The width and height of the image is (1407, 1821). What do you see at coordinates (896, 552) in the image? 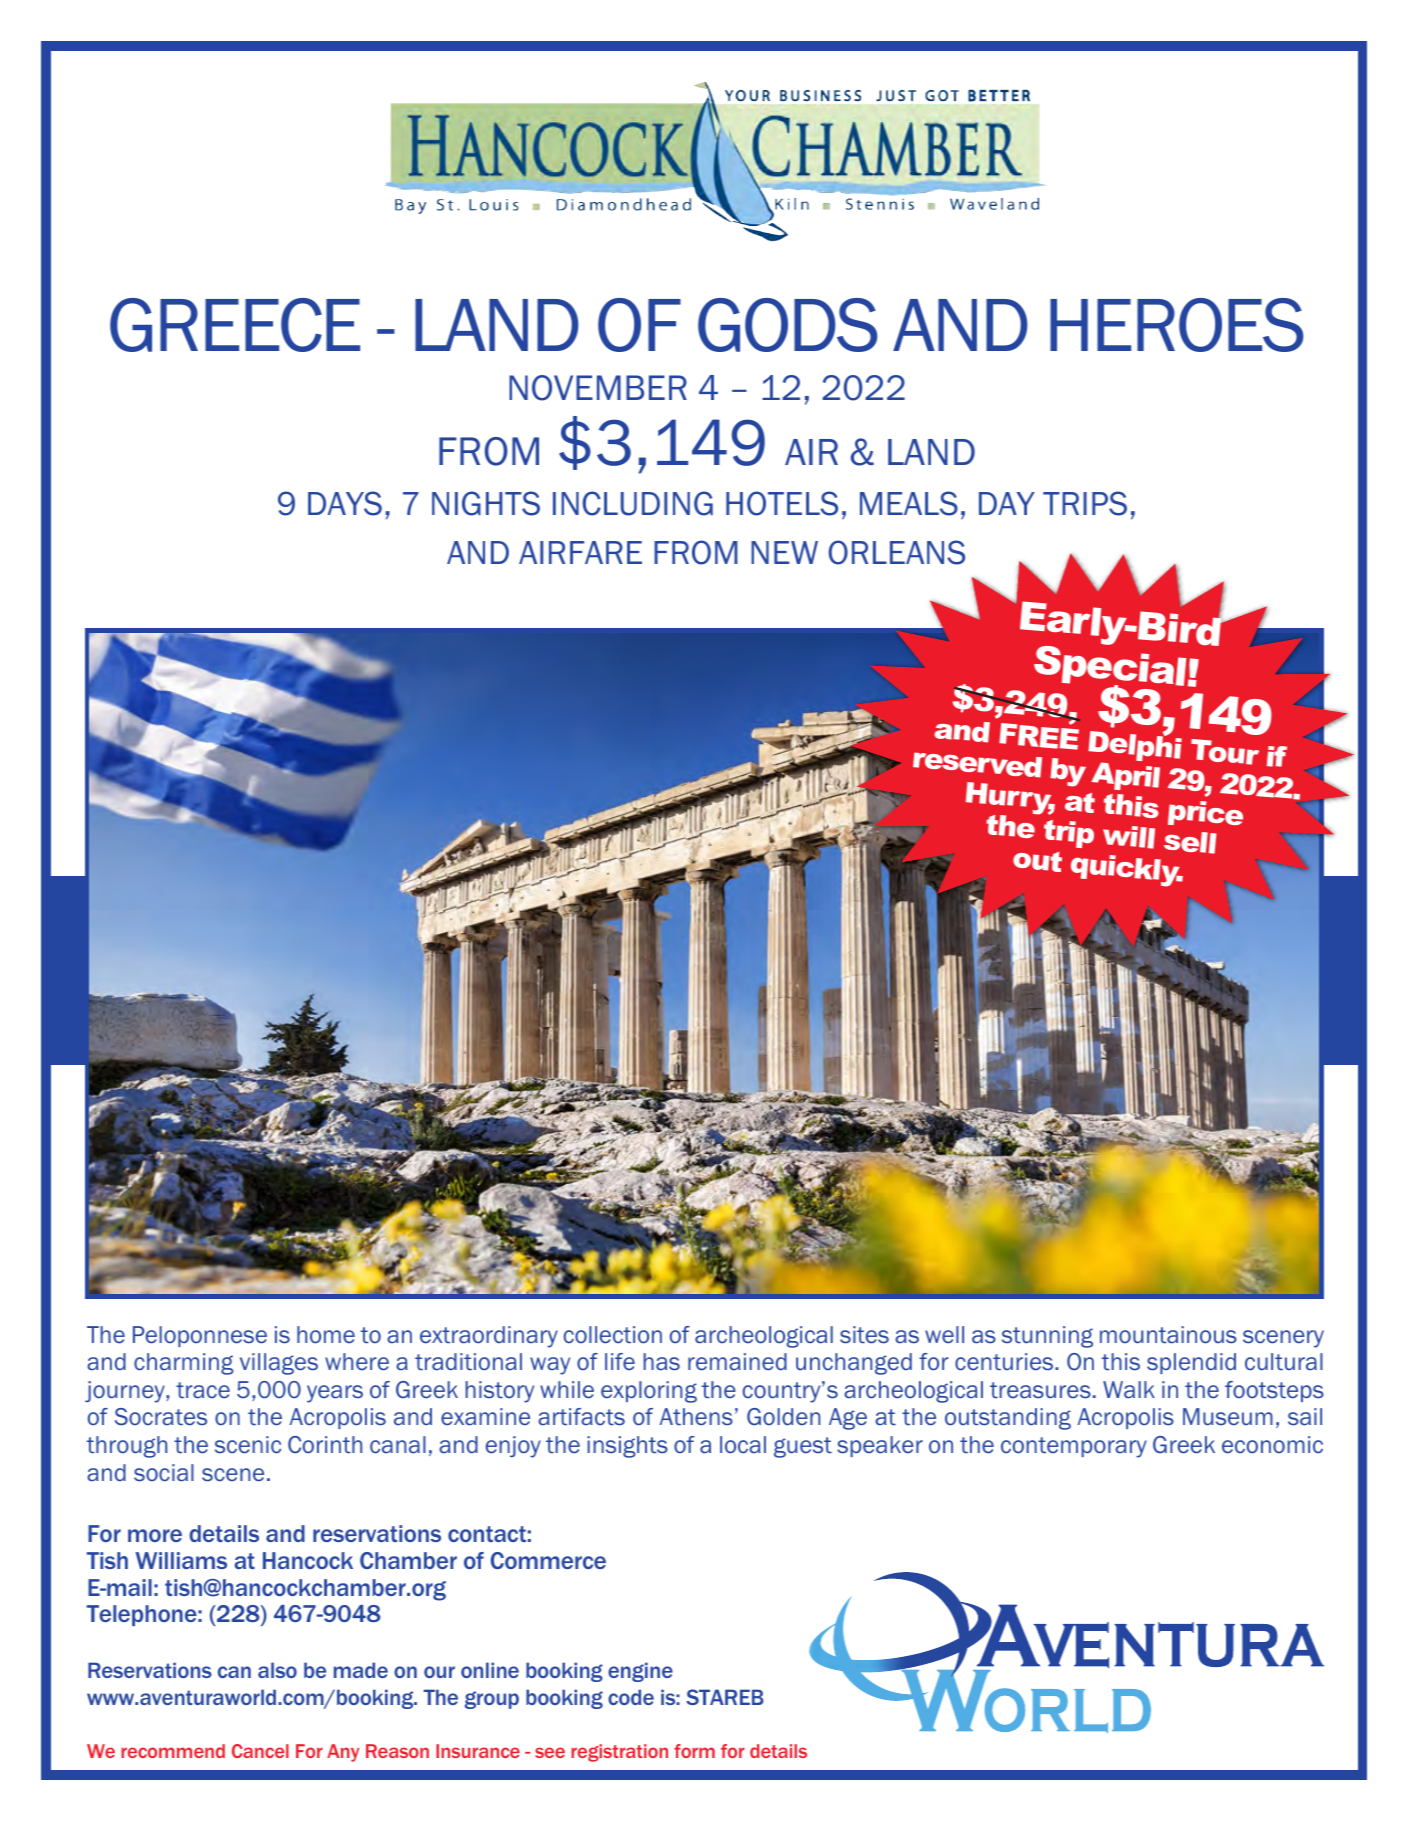
I see `ORLEANS` at bounding box center [896, 552].
